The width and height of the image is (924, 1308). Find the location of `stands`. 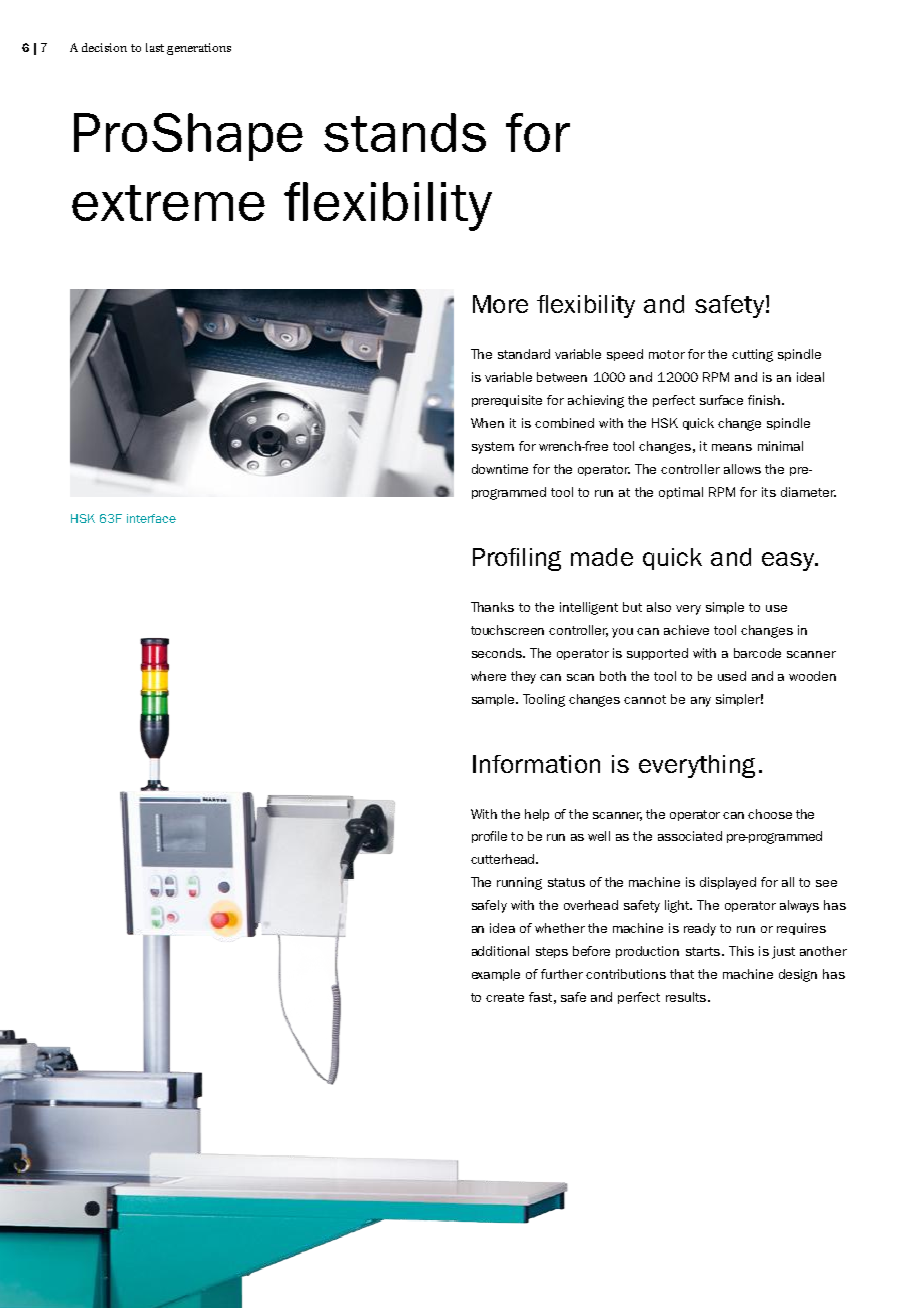

stands is located at coordinates (405, 132).
